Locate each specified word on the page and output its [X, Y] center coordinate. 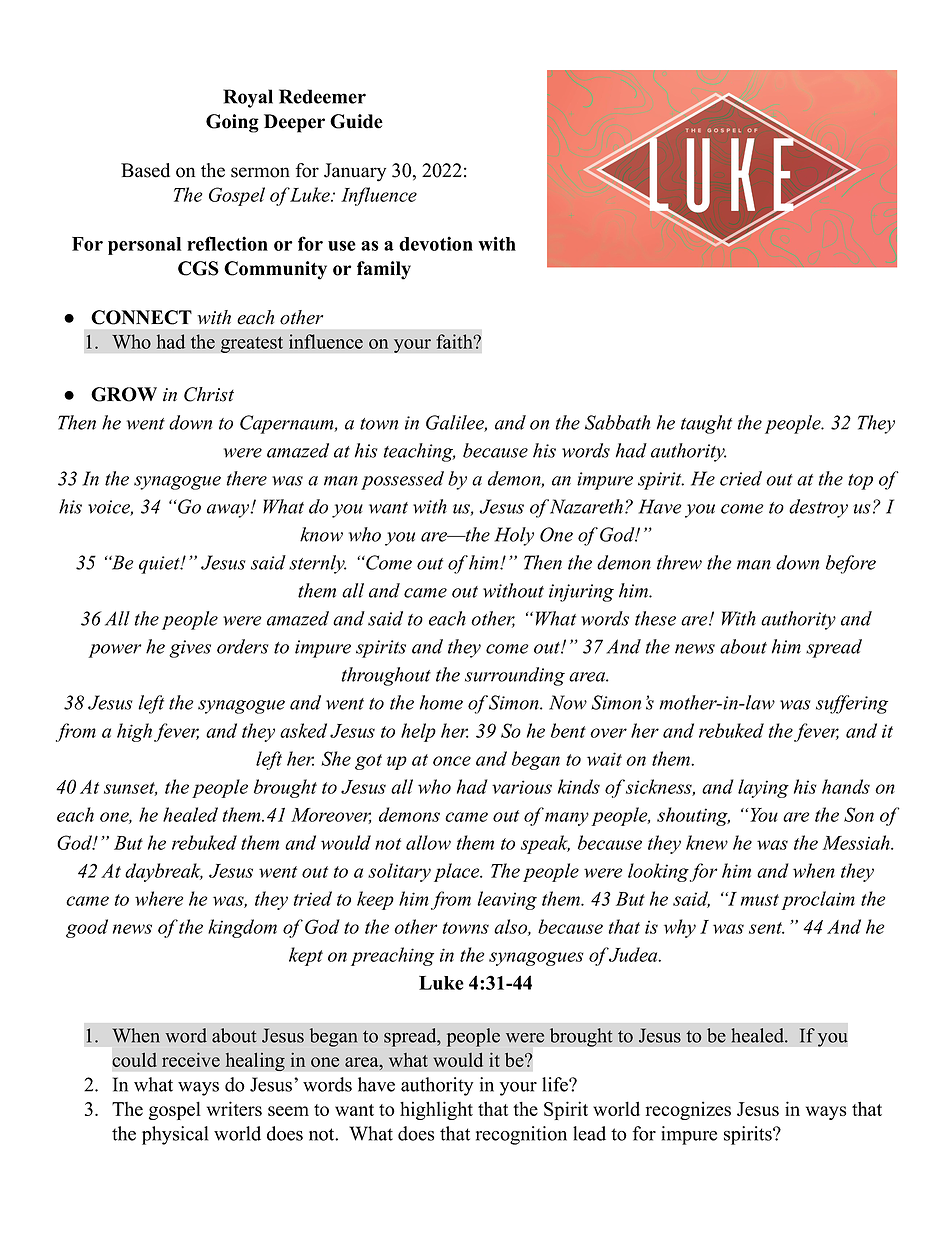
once [452, 761]
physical [175, 1135]
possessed [402, 480]
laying [763, 788]
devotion [436, 243]
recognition [521, 1135]
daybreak [164, 872]
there [246, 478]
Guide [356, 121]
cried [741, 478]
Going [232, 123]
